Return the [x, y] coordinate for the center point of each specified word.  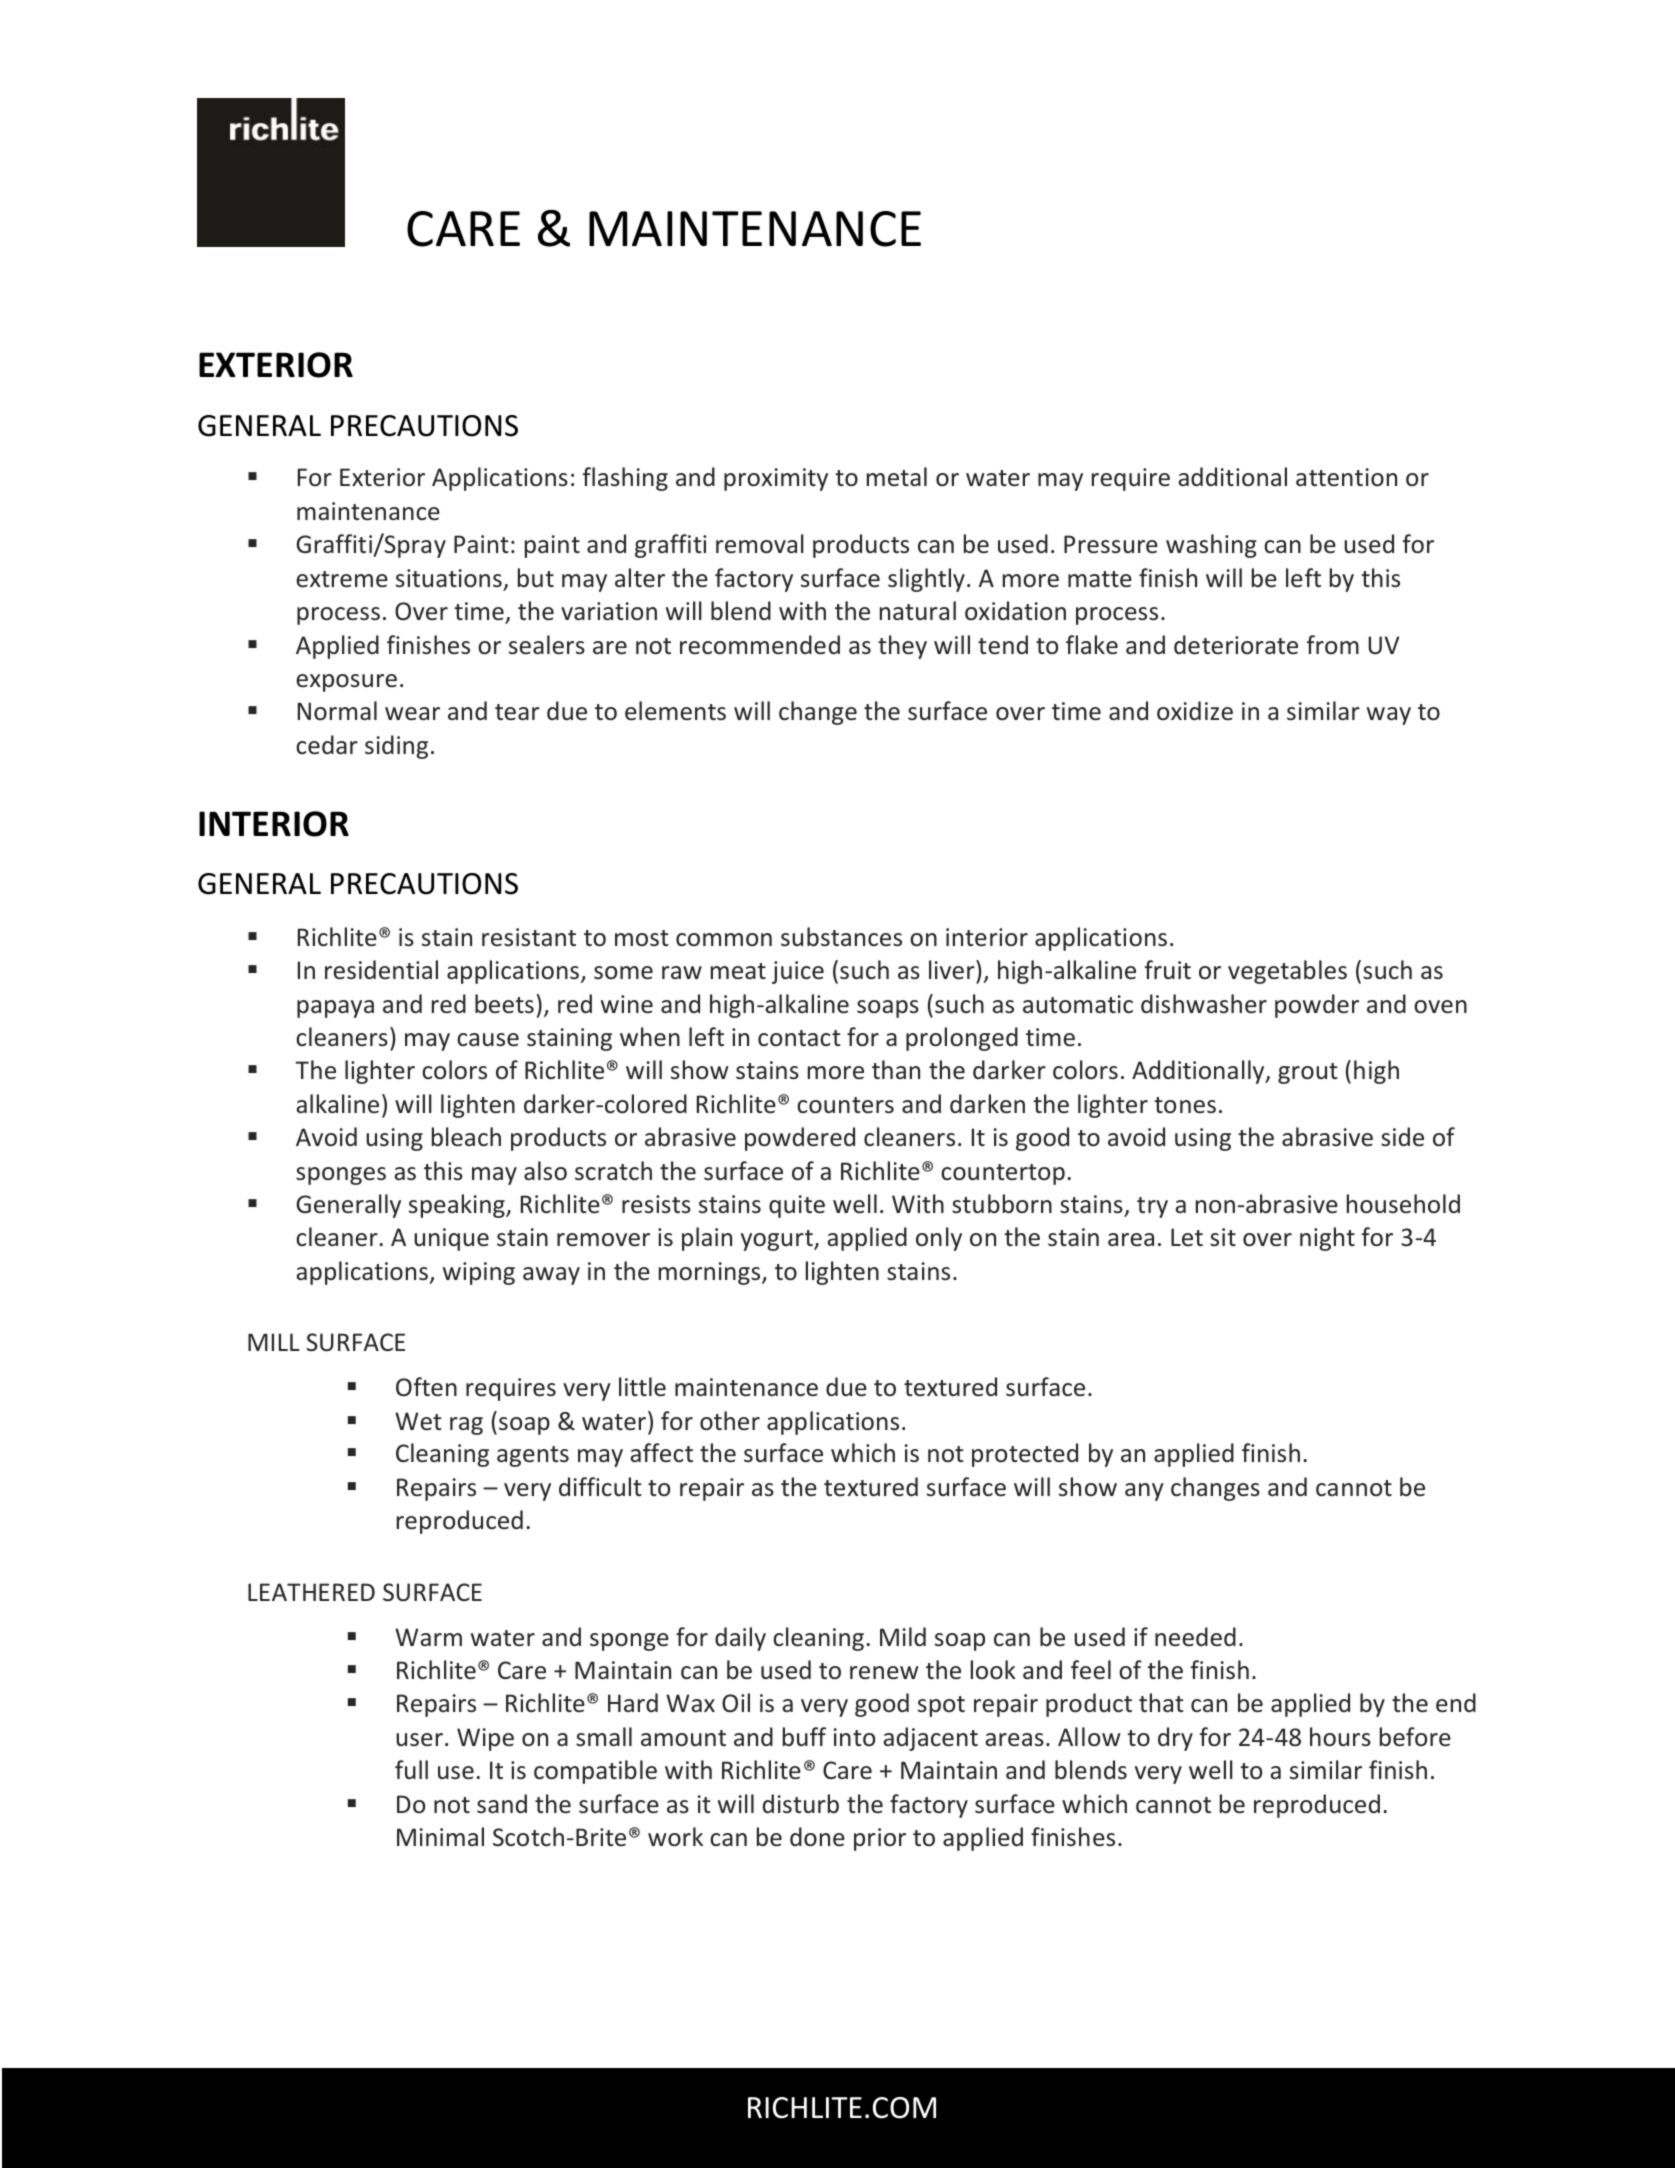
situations [449, 578]
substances [841, 937]
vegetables [1287, 972]
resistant [529, 937]
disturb [801, 1803]
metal [897, 476]
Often [426, 1387]
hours [1340, 1737]
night [1327, 1239]
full [411, 1769]
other [730, 1421]
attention [1346, 477]
